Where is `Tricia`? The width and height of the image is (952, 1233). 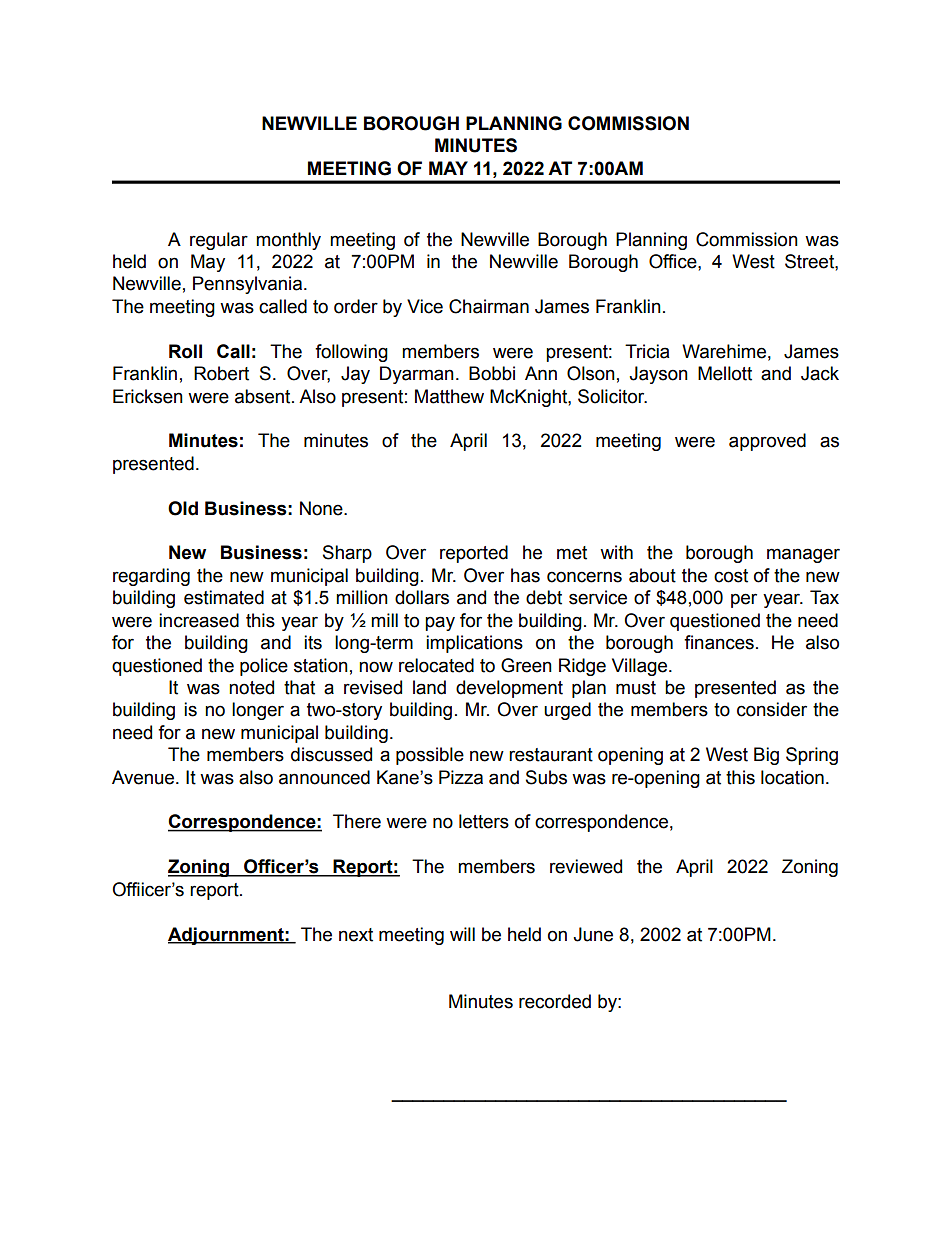
Tricia is located at coordinates (647, 351).
